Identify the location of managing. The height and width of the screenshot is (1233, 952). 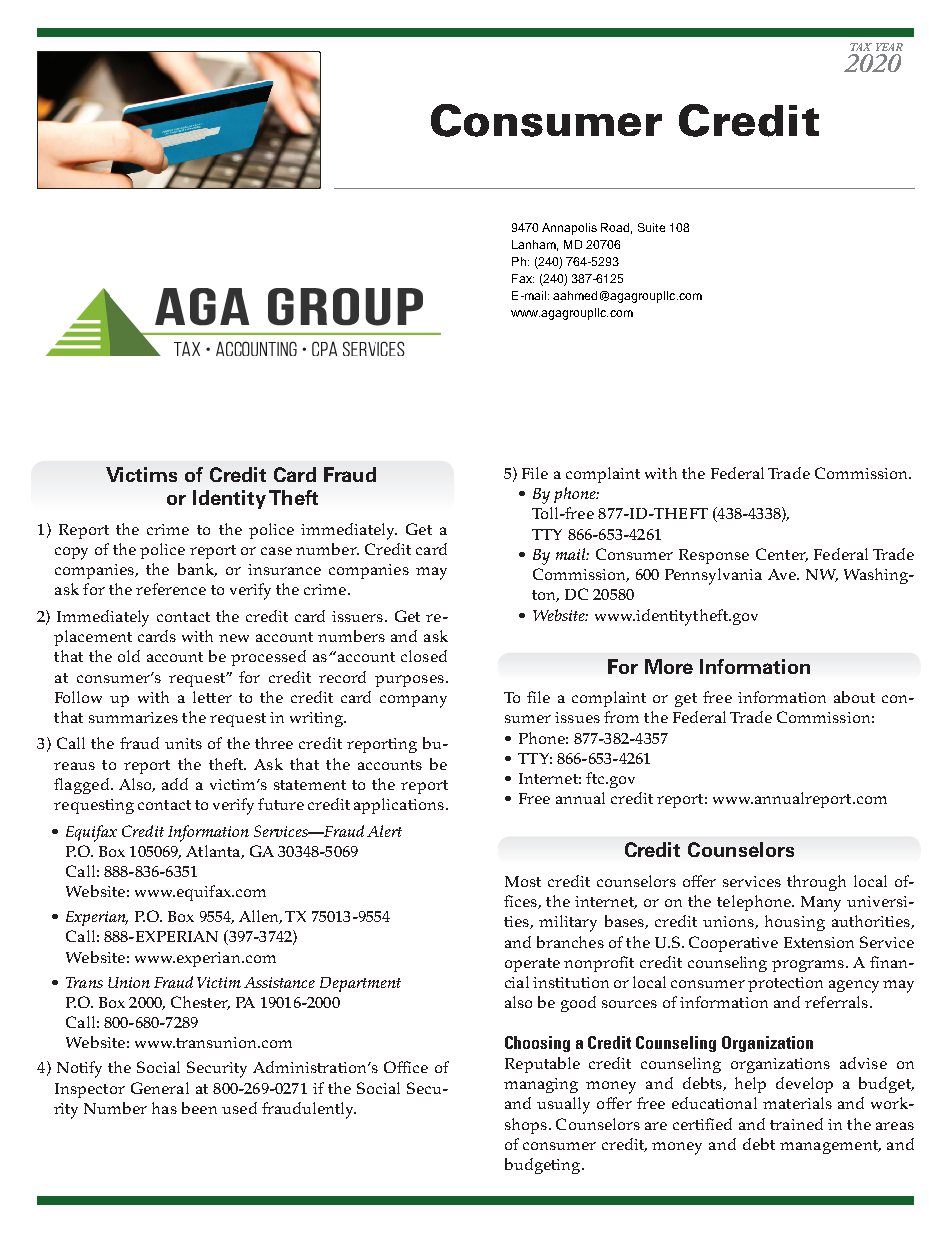
(541, 1085).
